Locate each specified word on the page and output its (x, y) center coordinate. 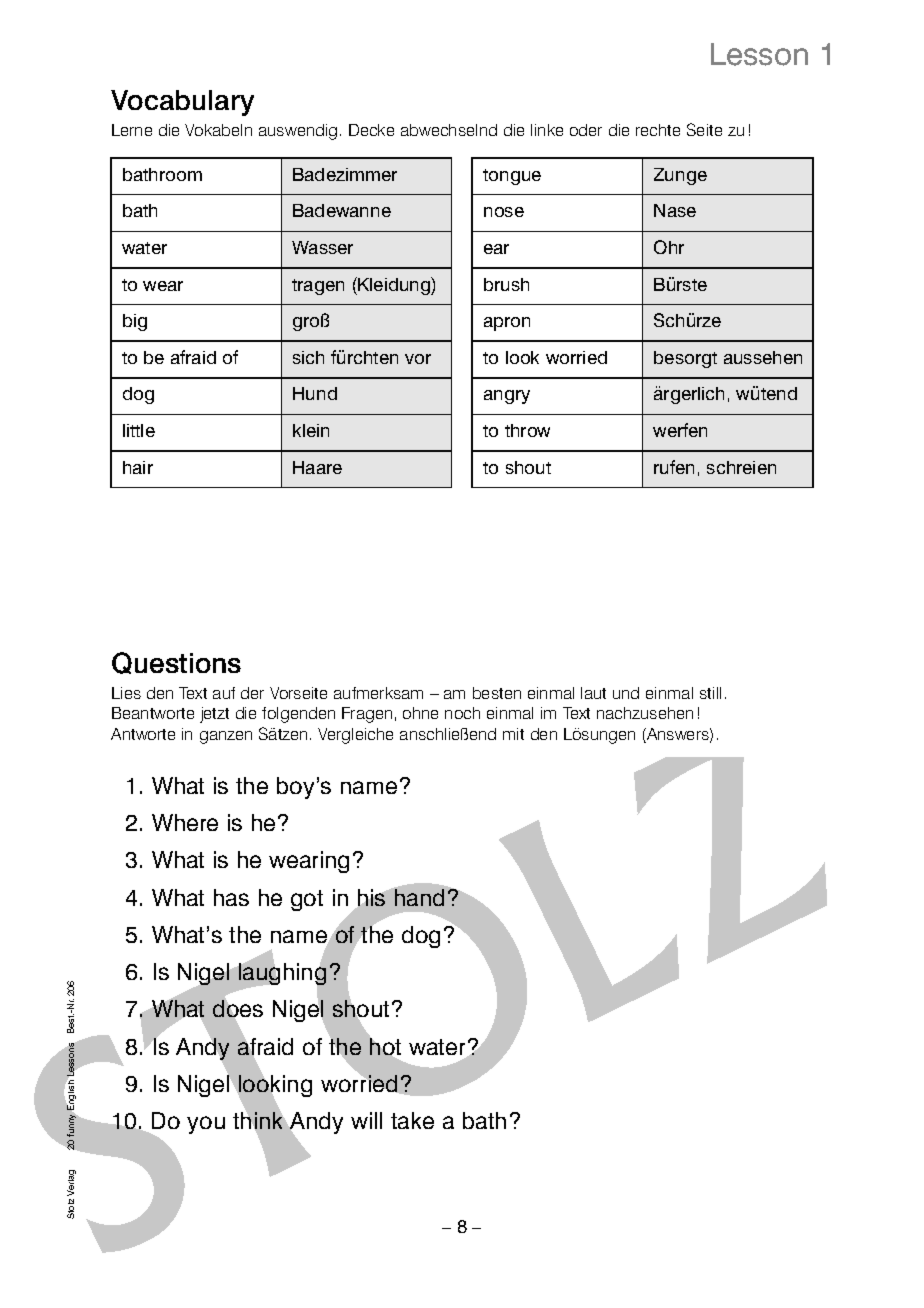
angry (507, 397)
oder (586, 130)
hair (138, 467)
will (366, 1120)
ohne (420, 713)
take (412, 1120)
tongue (512, 177)
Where (185, 822)
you (206, 1125)
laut (593, 693)
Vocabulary (182, 103)
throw (527, 430)
